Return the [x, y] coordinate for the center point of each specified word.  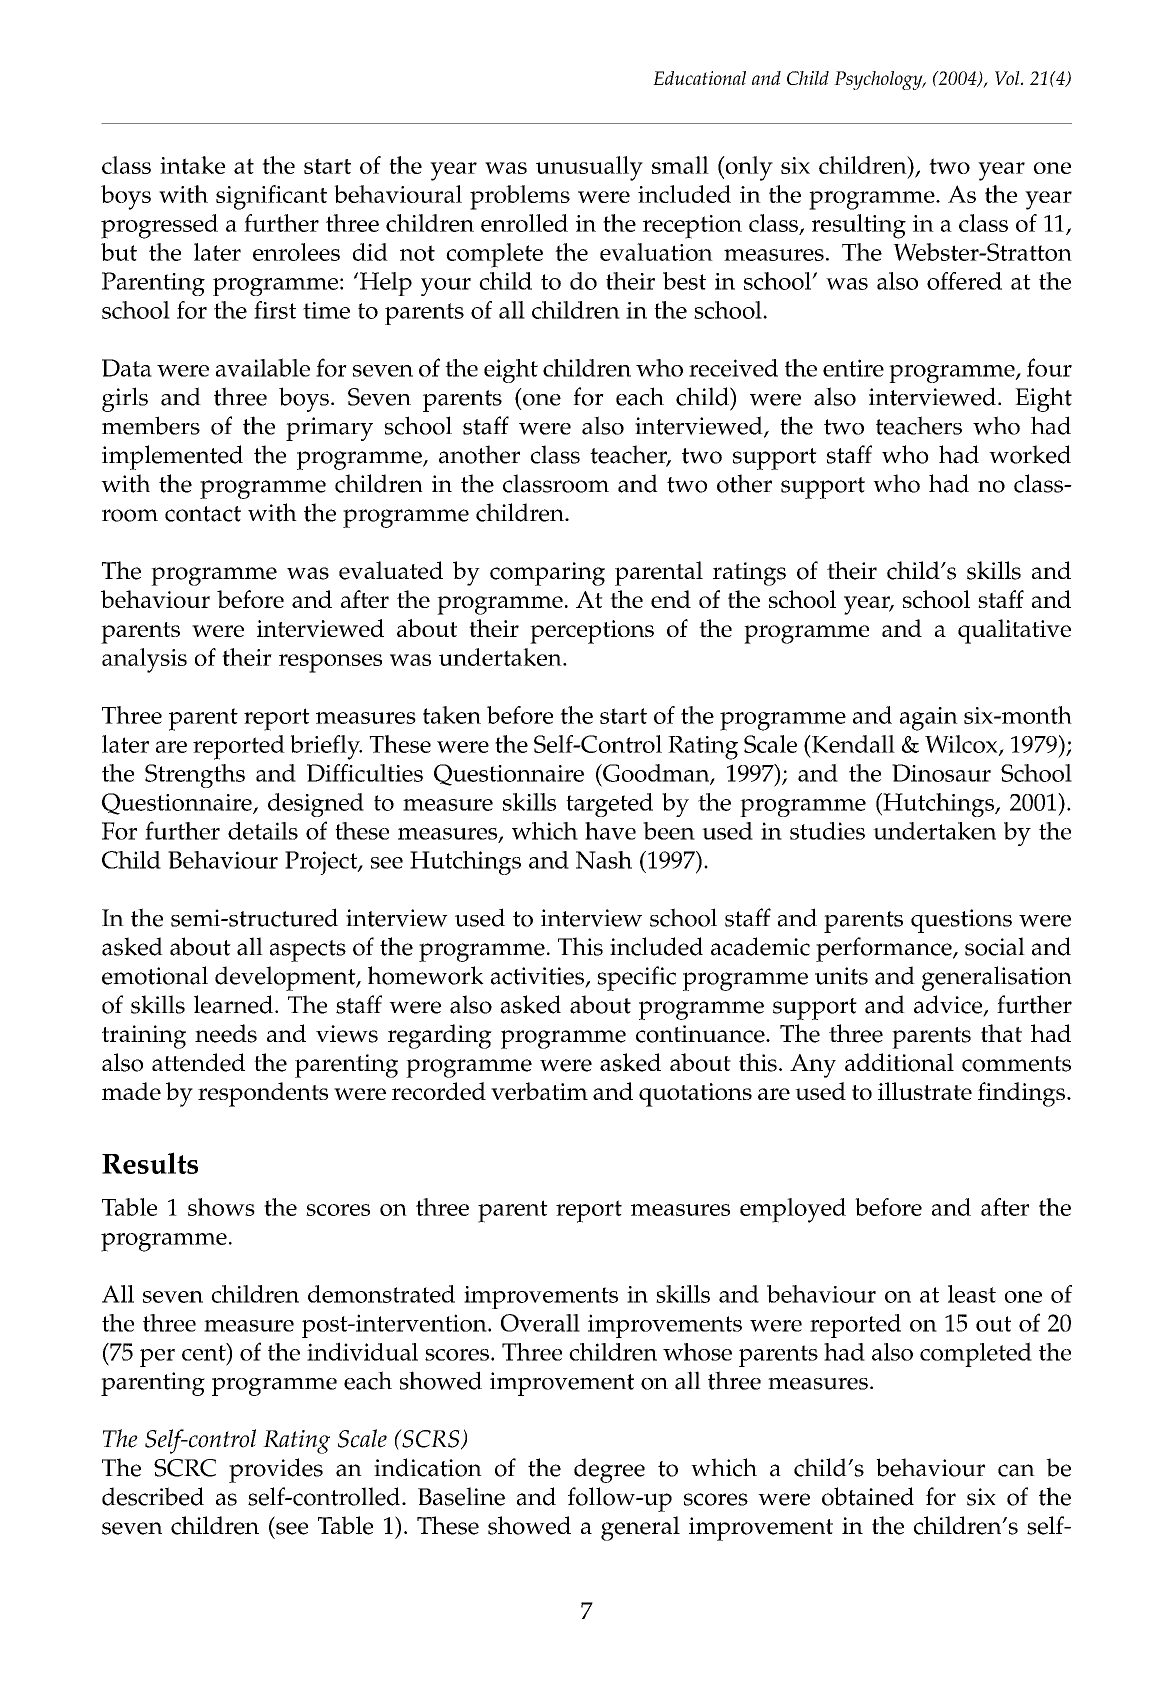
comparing [547, 574]
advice [949, 1005]
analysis [144, 660]
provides [276, 1470]
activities [538, 977]
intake [192, 165]
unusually [589, 168]
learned [233, 1004]
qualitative [1014, 631]
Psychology [879, 80]
